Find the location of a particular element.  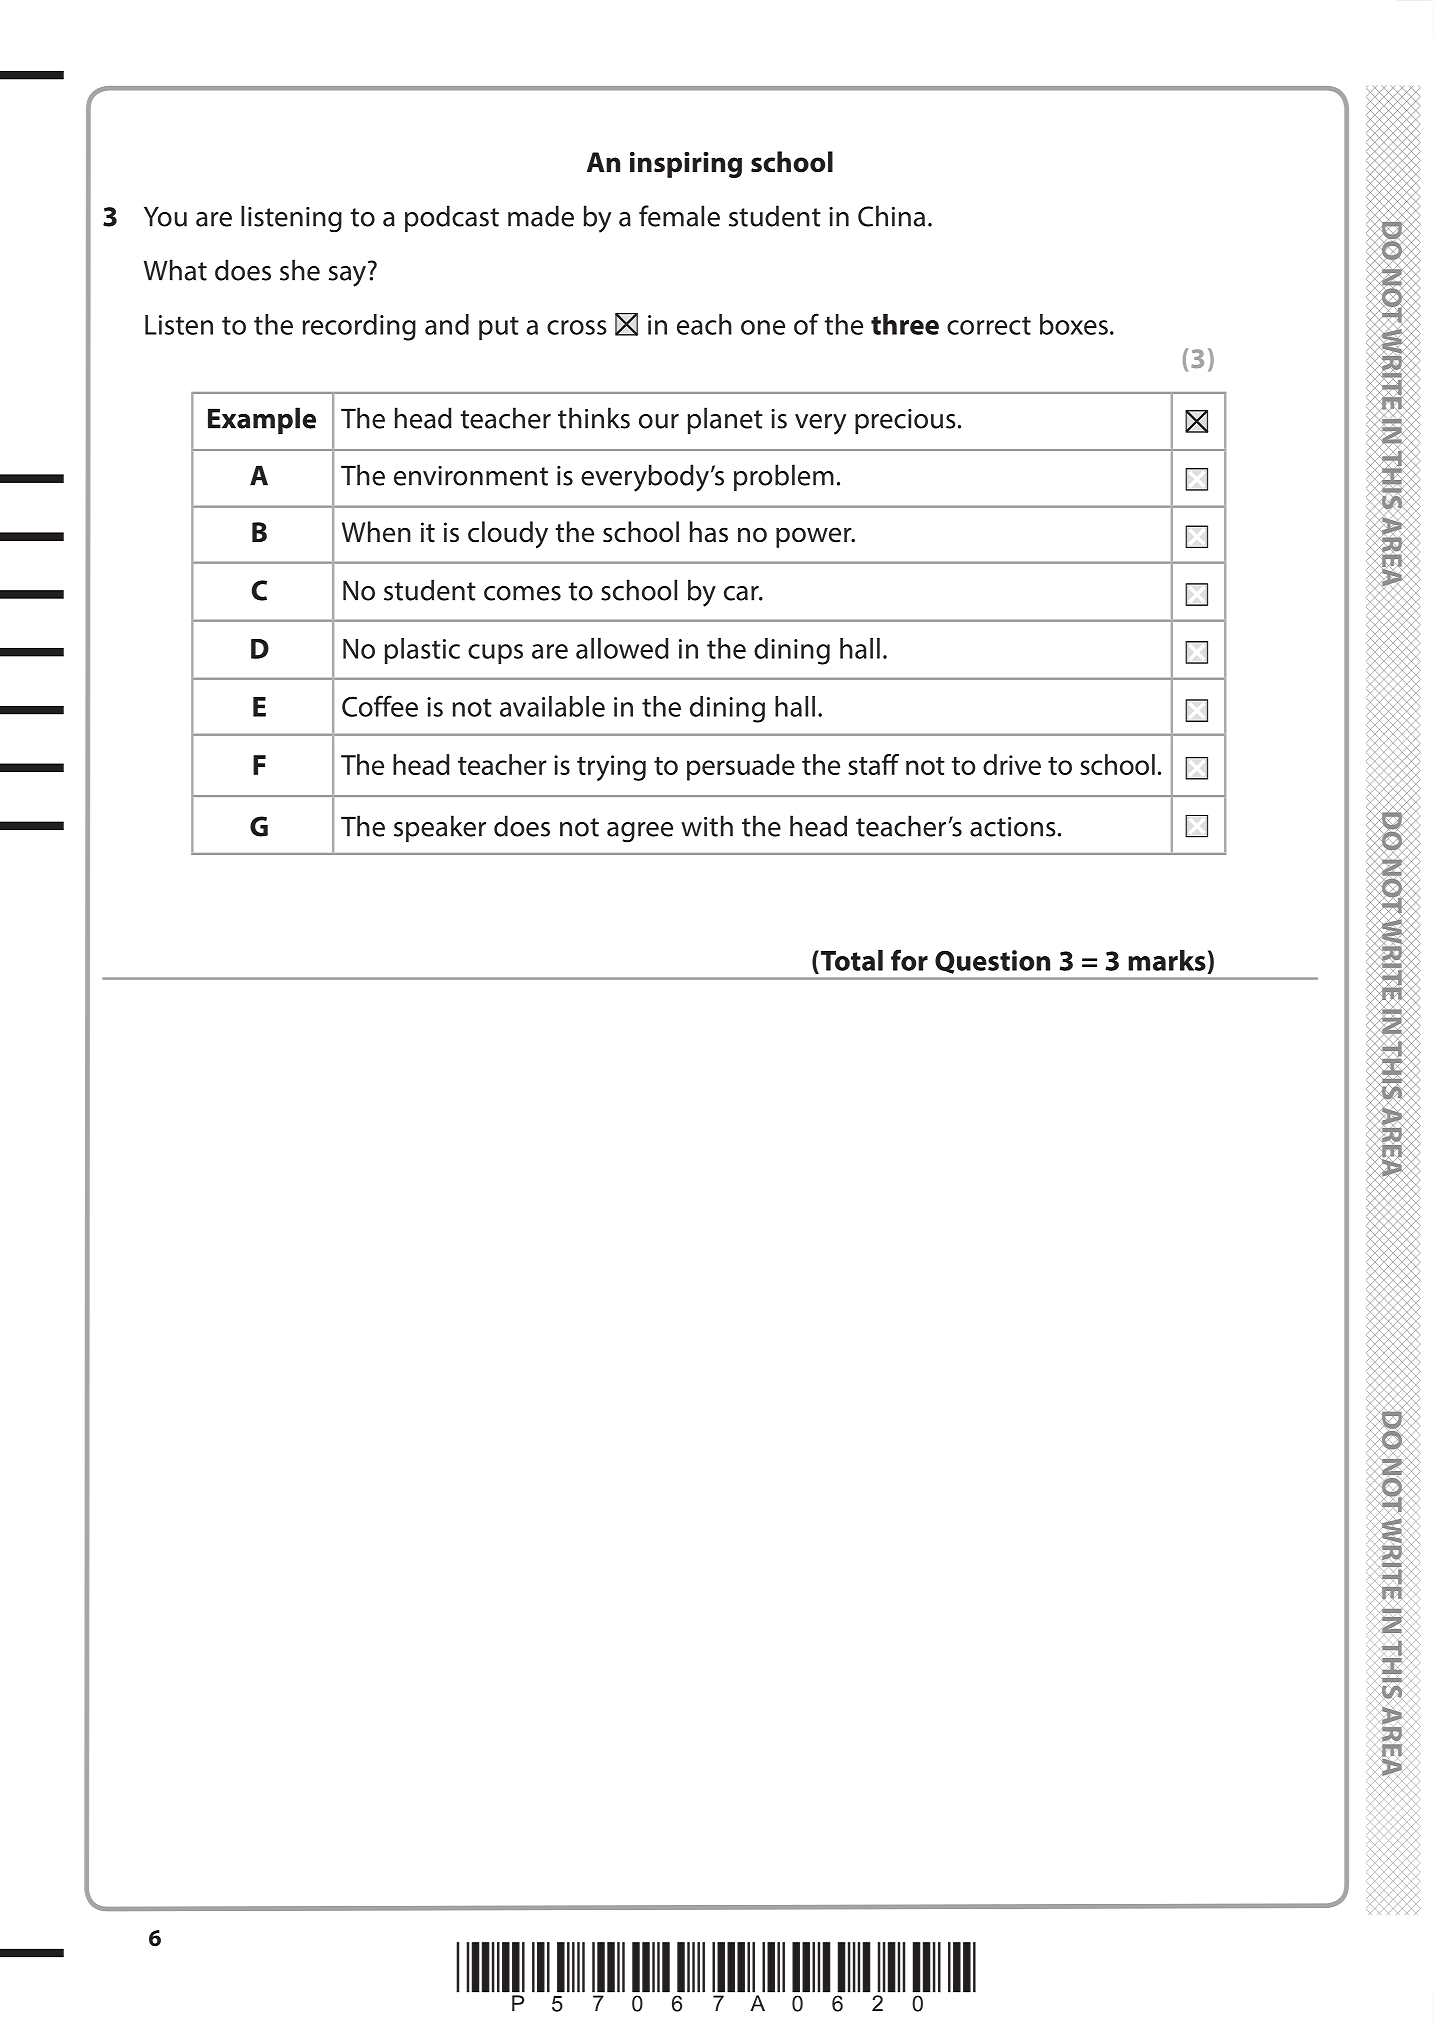

Coffee is located at coordinates (380, 706).
